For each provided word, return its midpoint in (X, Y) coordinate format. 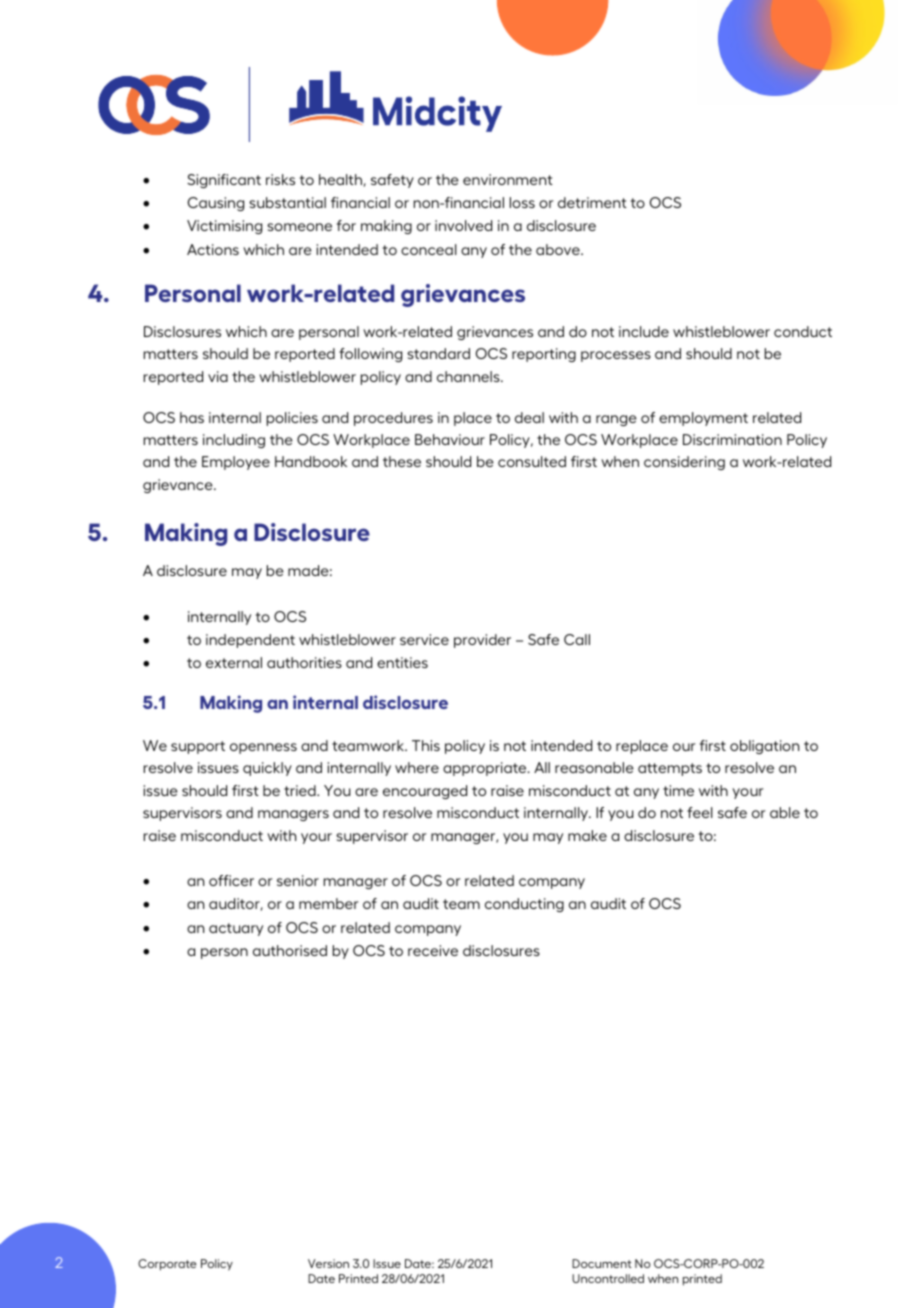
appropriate (486, 769)
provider (482, 641)
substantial (287, 202)
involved (463, 225)
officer (231, 880)
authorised (290, 950)
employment (703, 419)
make (587, 835)
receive (433, 950)
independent (250, 641)
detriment (592, 202)
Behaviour (450, 439)
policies (292, 419)
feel (700, 812)
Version (328, 1263)
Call (577, 639)
